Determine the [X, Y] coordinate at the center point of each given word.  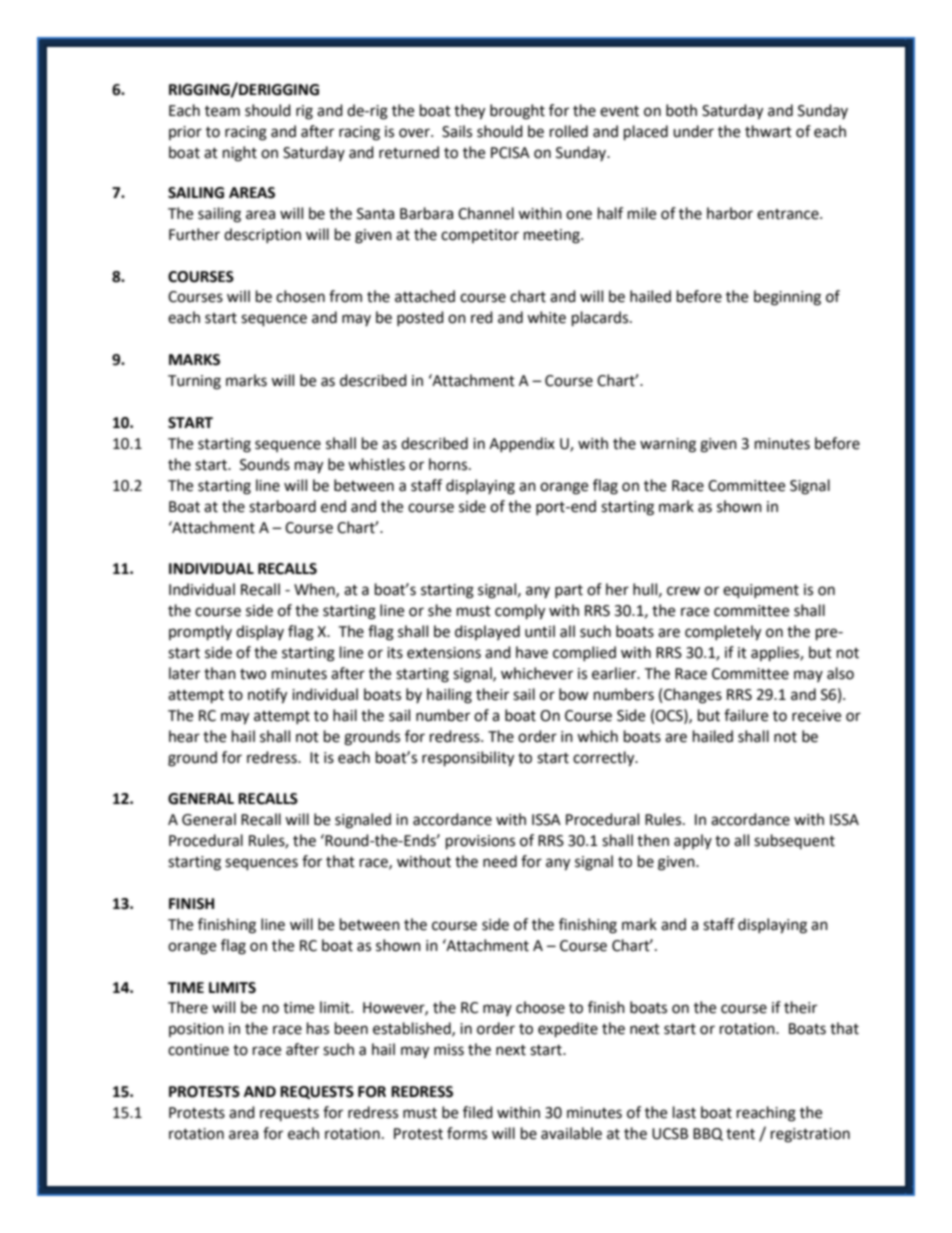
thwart [768, 131]
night [240, 154]
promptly [200, 633]
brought [517, 112]
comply [520, 612]
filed [478, 1112]
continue [198, 1050]
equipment [761, 591]
